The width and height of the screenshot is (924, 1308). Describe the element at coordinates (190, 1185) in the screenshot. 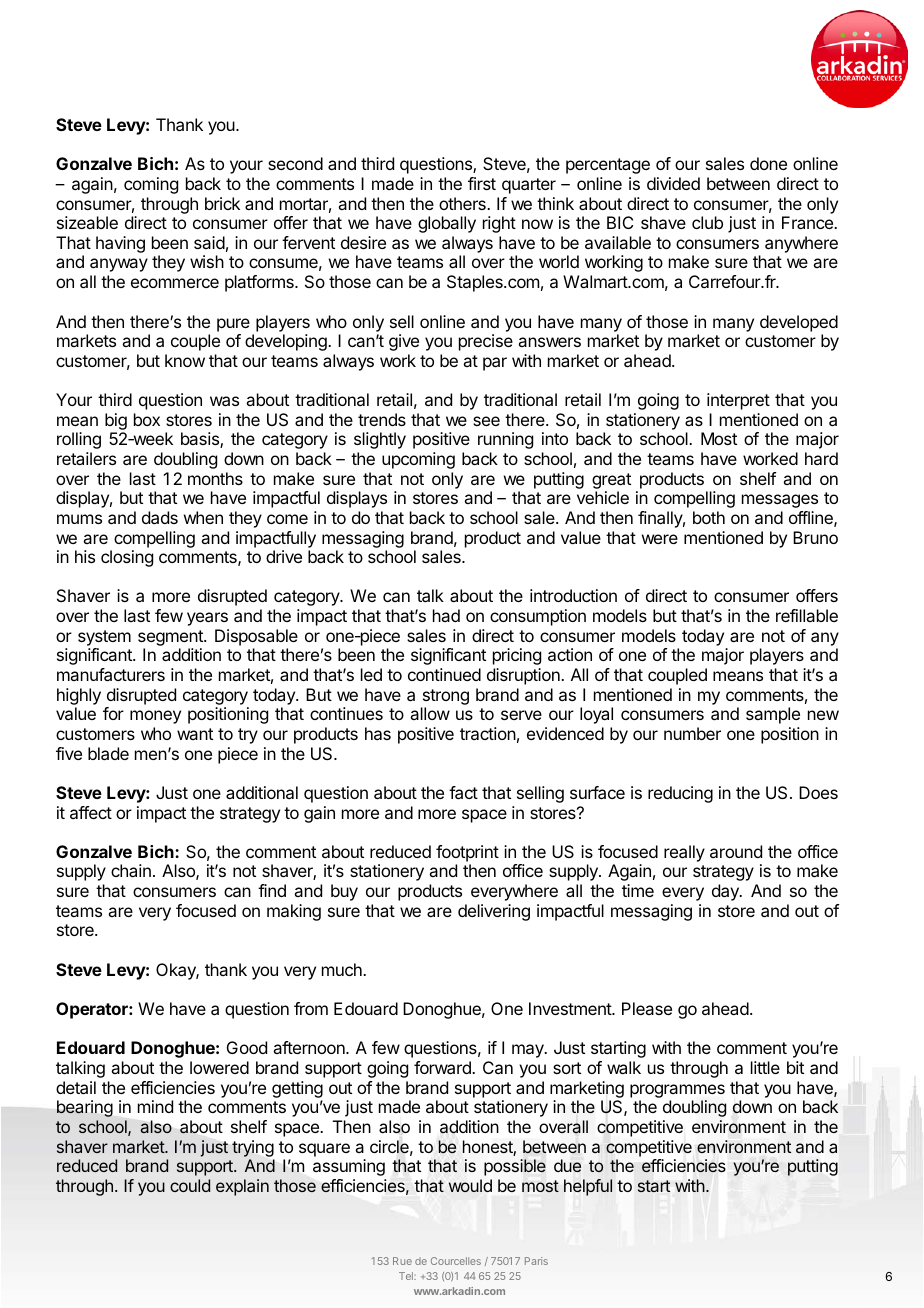

I see `could` at that location.
